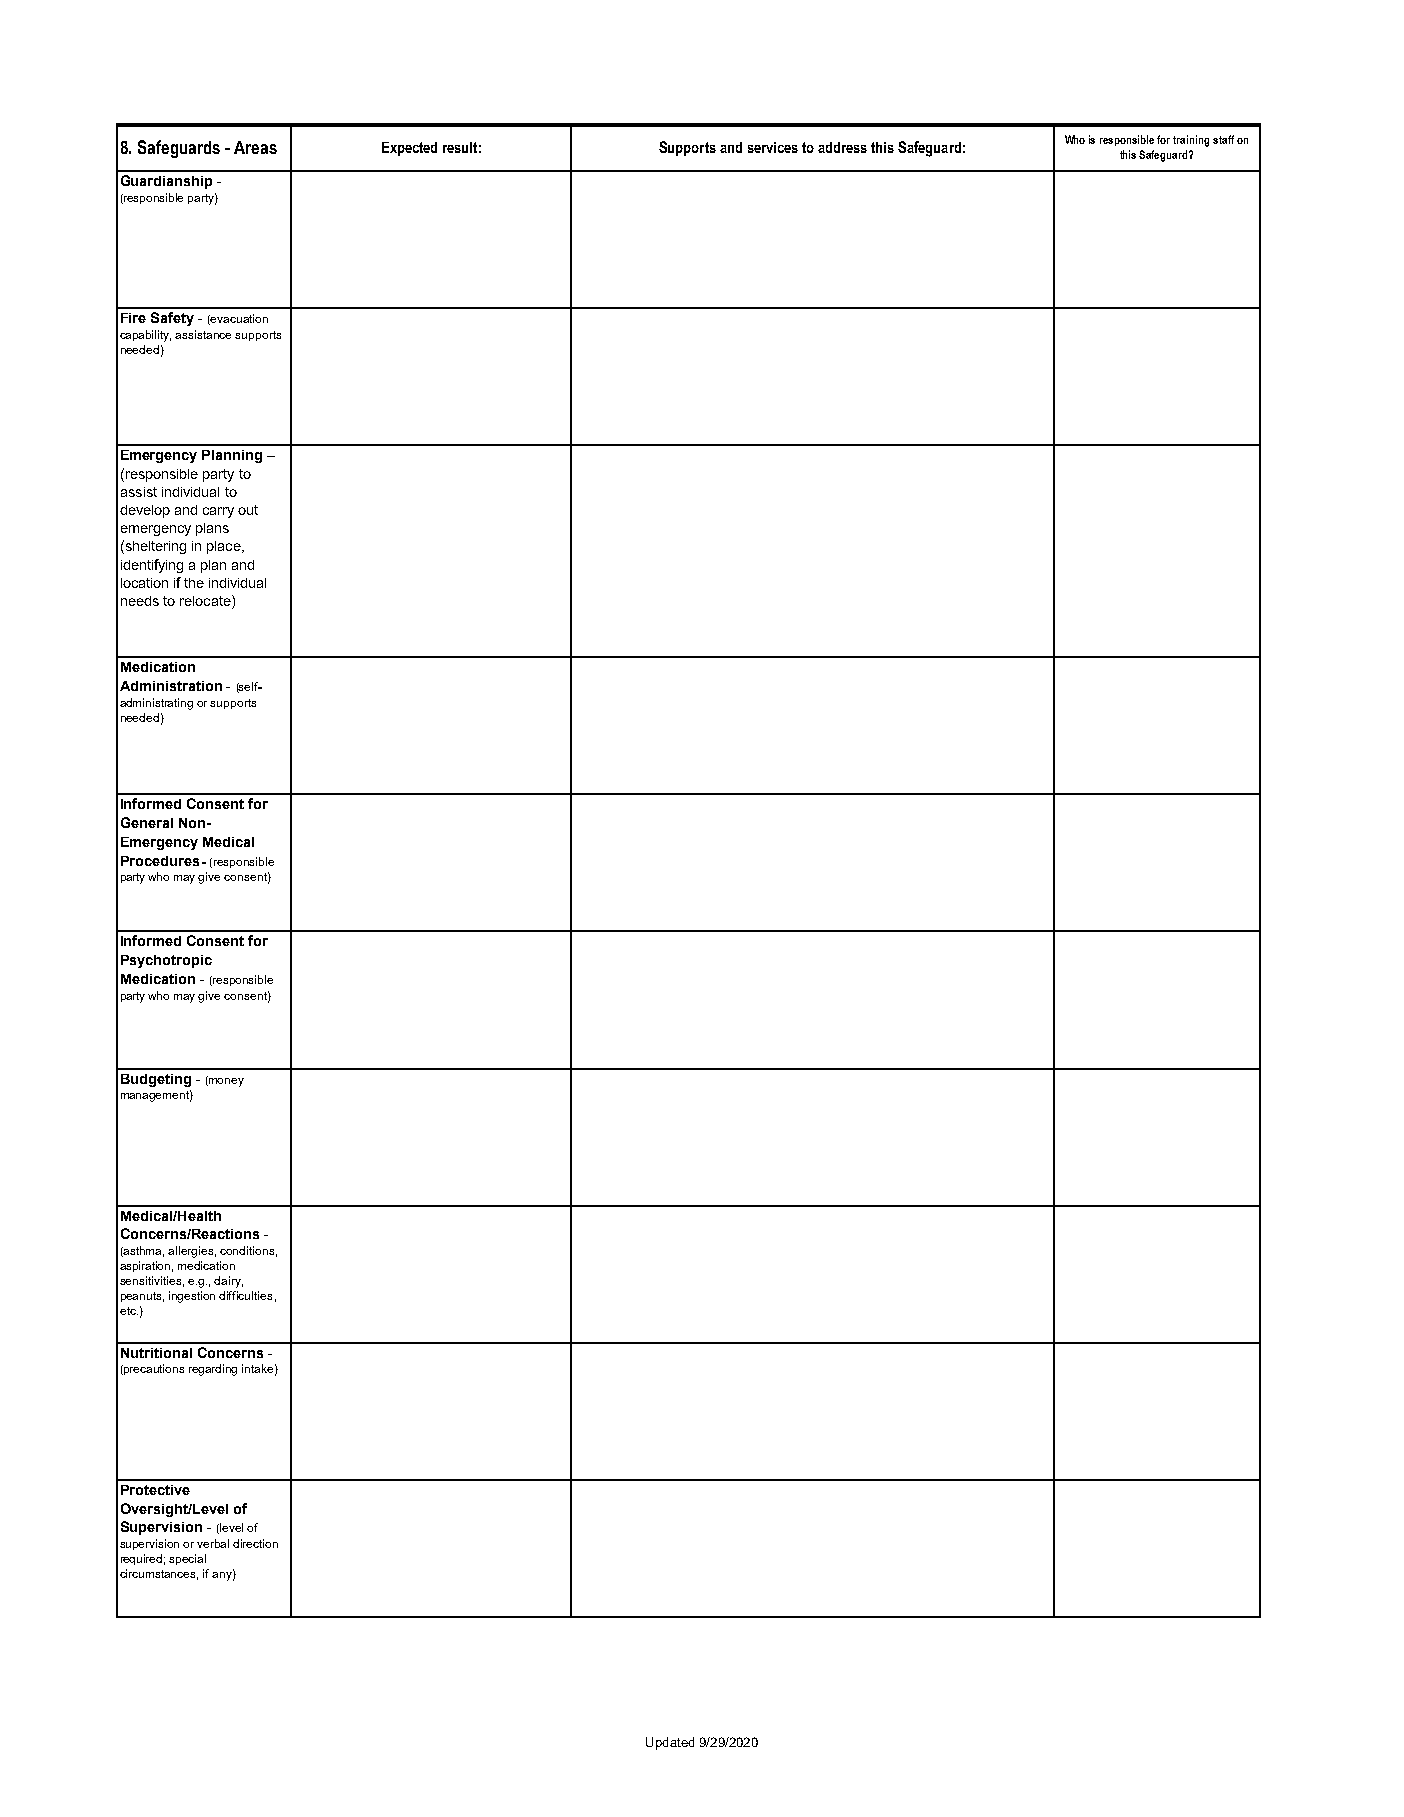  Describe the element at coordinates (187, 1559) in the screenshot. I see `special` at that location.
